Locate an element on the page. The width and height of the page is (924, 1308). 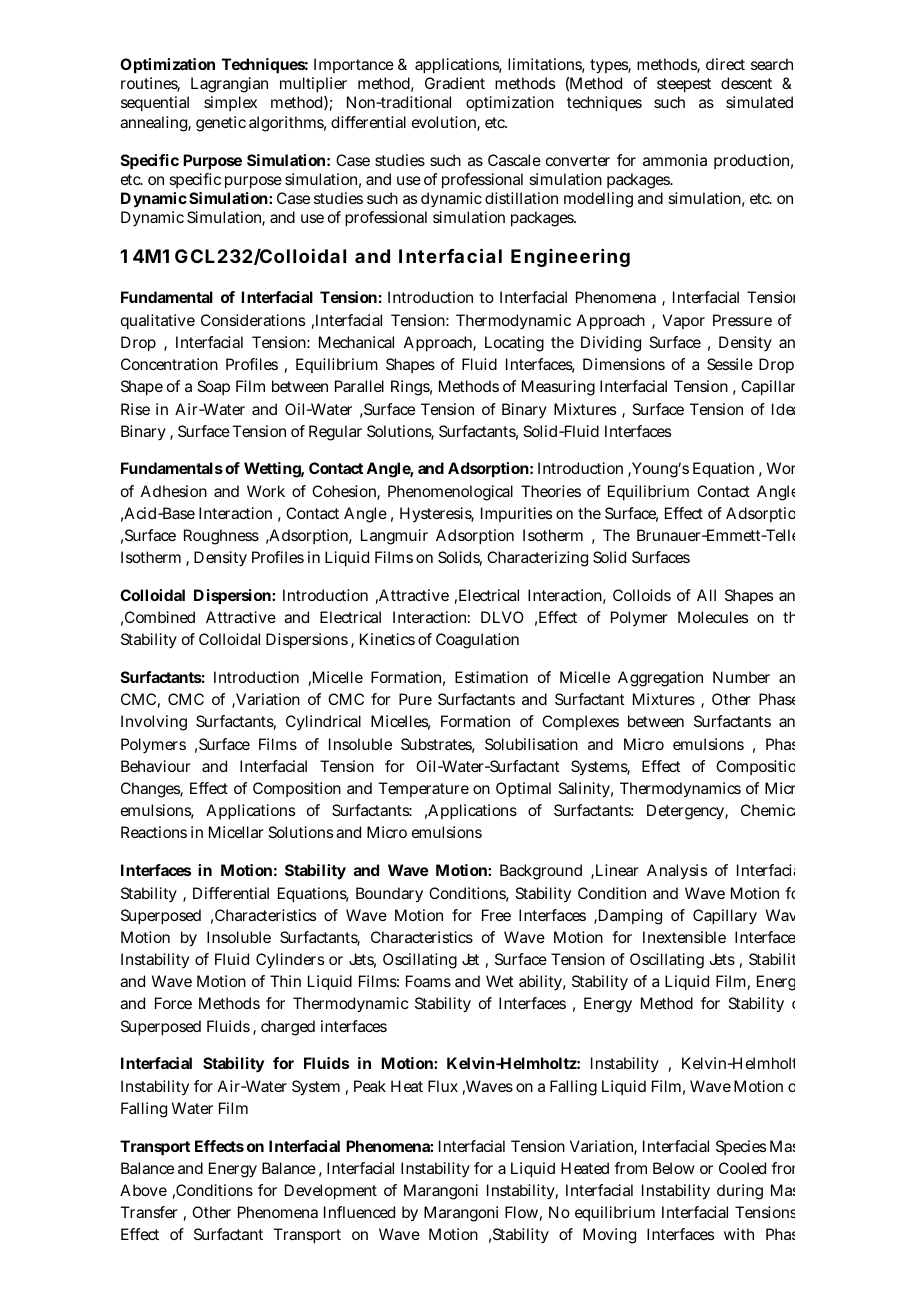
simplex is located at coordinates (230, 103).
